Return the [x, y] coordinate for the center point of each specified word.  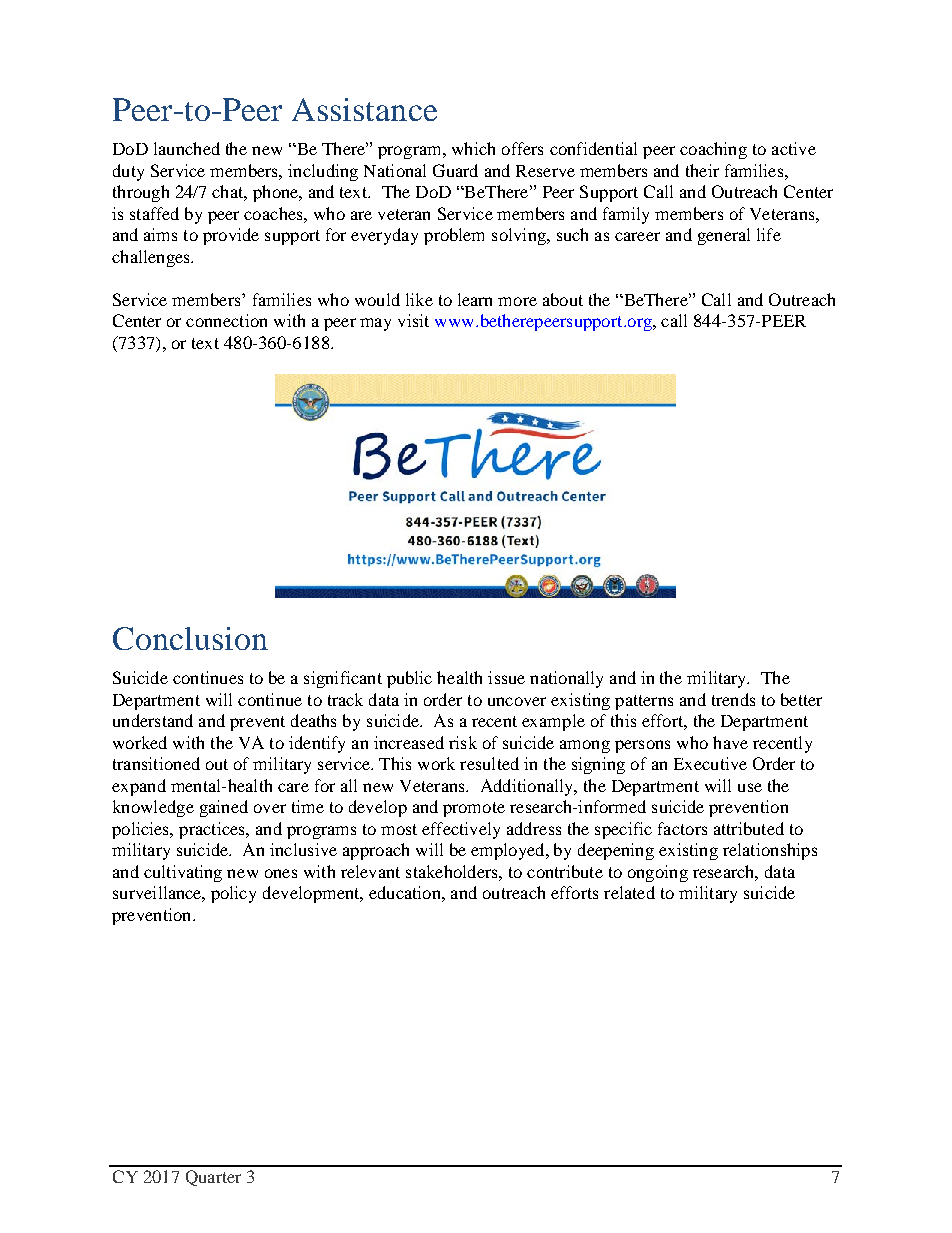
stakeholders [453, 871]
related [629, 892]
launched [187, 148]
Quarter [213, 1178]
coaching [713, 150]
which [473, 148]
